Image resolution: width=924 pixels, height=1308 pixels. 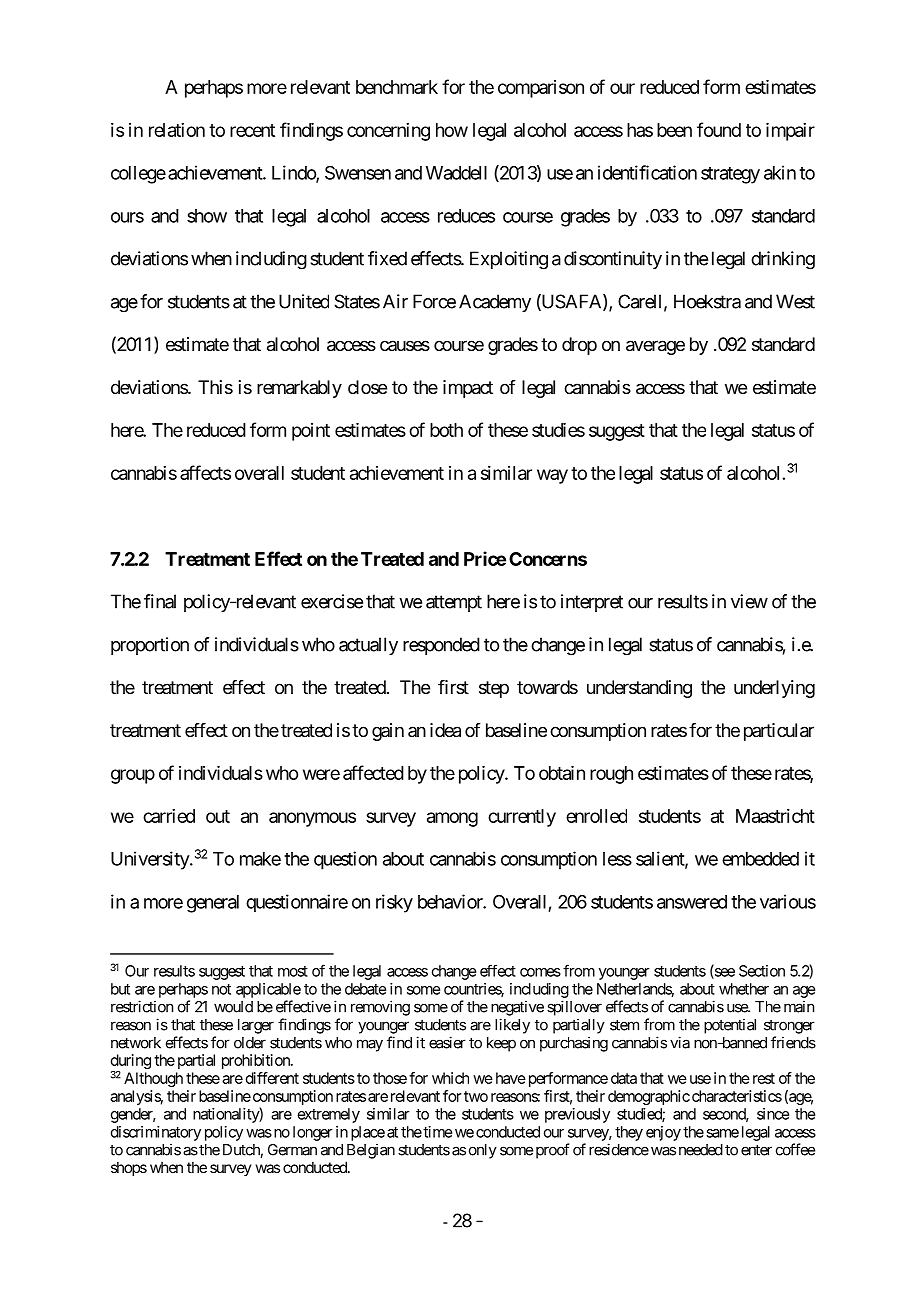 What do you see at coordinates (454, 603) in the document?
I see `attempt` at bounding box center [454, 603].
